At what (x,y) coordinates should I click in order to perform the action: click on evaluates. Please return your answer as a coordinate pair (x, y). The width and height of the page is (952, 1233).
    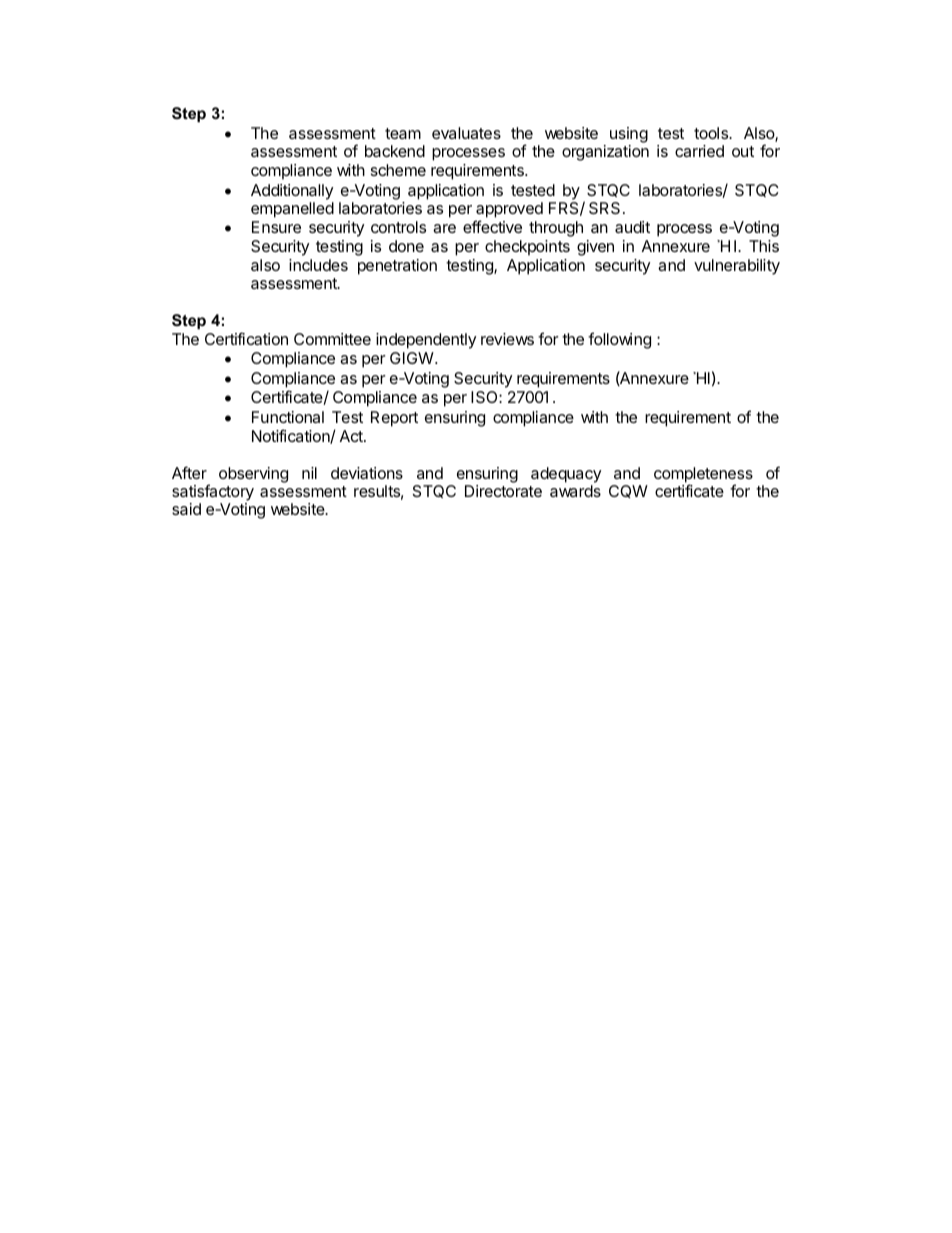
    Looking at the image, I should click on (466, 133).
